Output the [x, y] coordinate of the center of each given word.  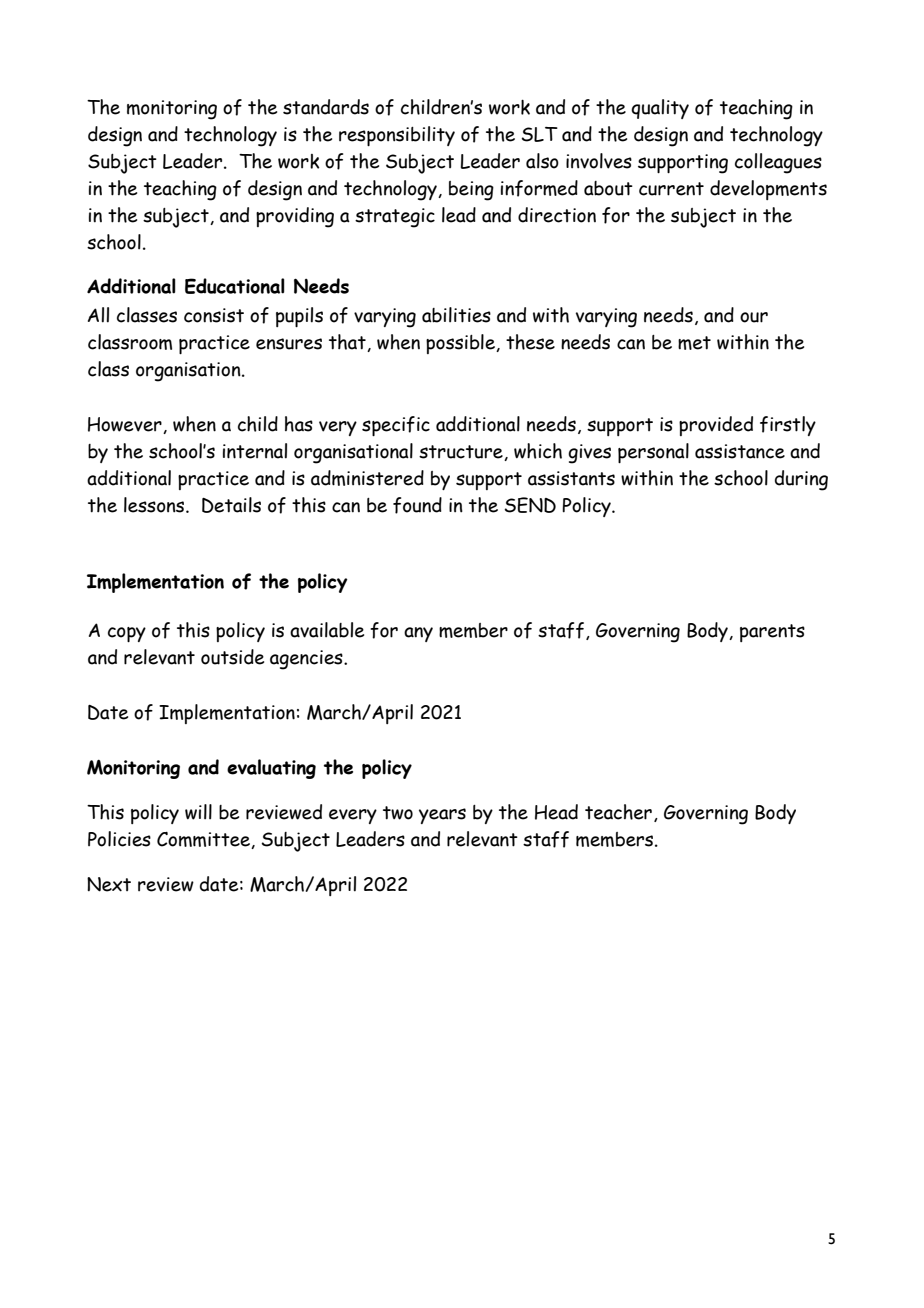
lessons [155, 505]
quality [660, 109]
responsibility [397, 136]
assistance [740, 451]
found [417, 505]
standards [326, 107]
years [442, 816]
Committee [204, 840]
